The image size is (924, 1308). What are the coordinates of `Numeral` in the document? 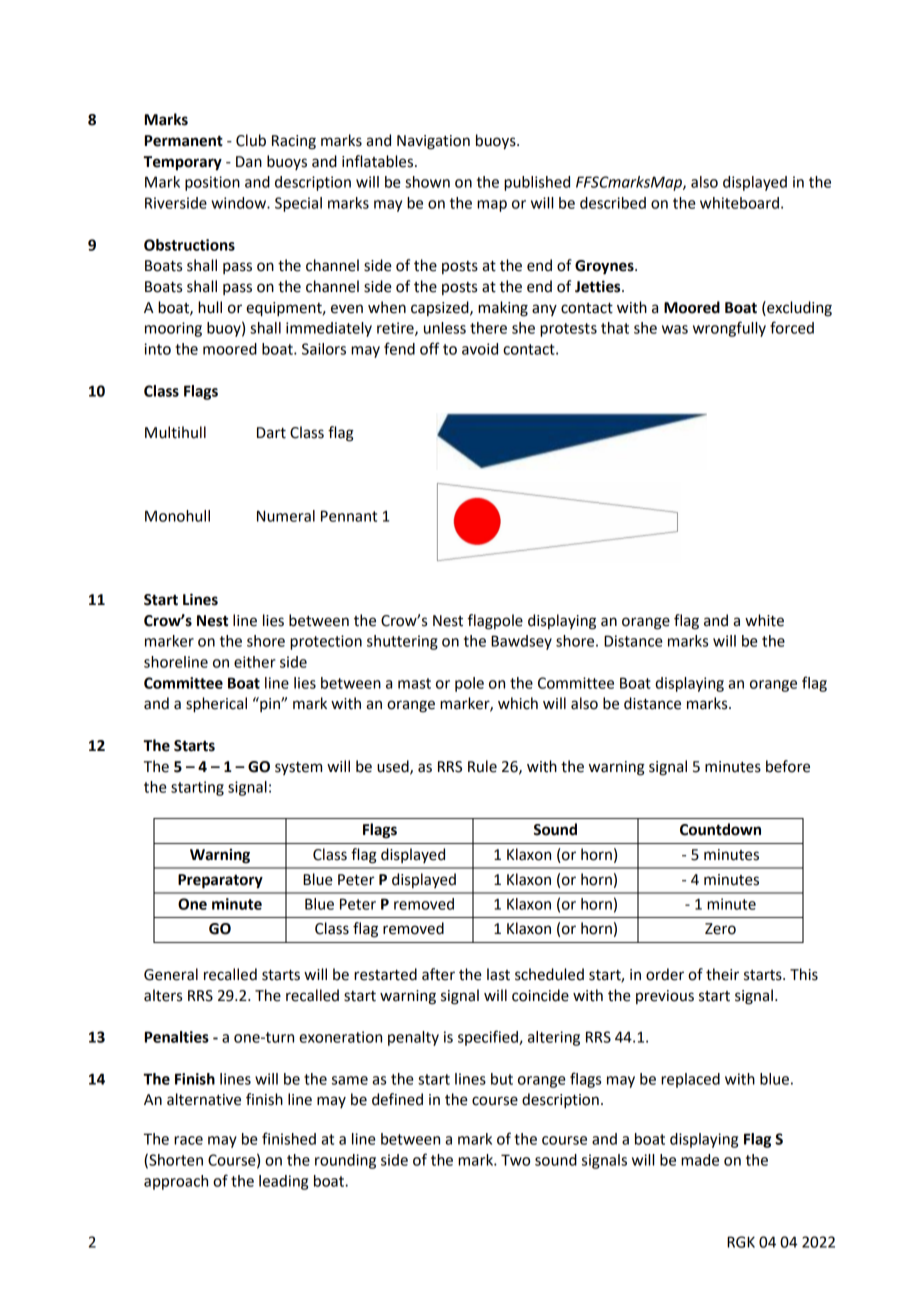 It's located at (286, 516).
